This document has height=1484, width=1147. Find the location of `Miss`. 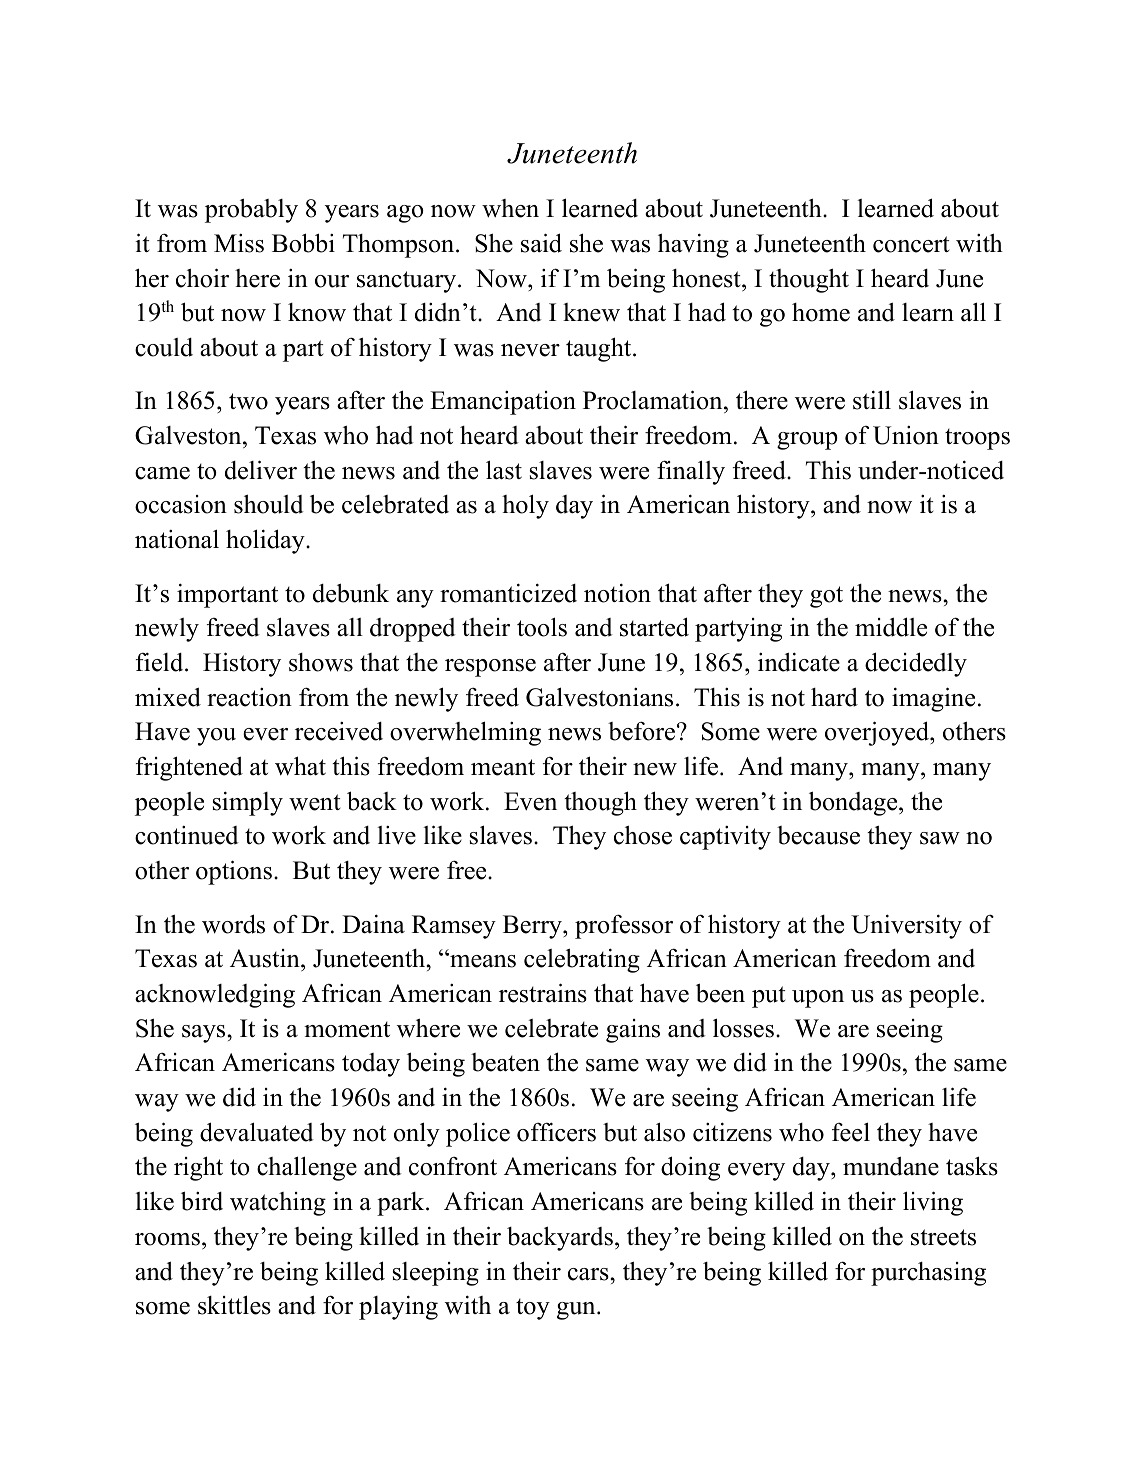

Miss is located at coordinates (239, 243).
